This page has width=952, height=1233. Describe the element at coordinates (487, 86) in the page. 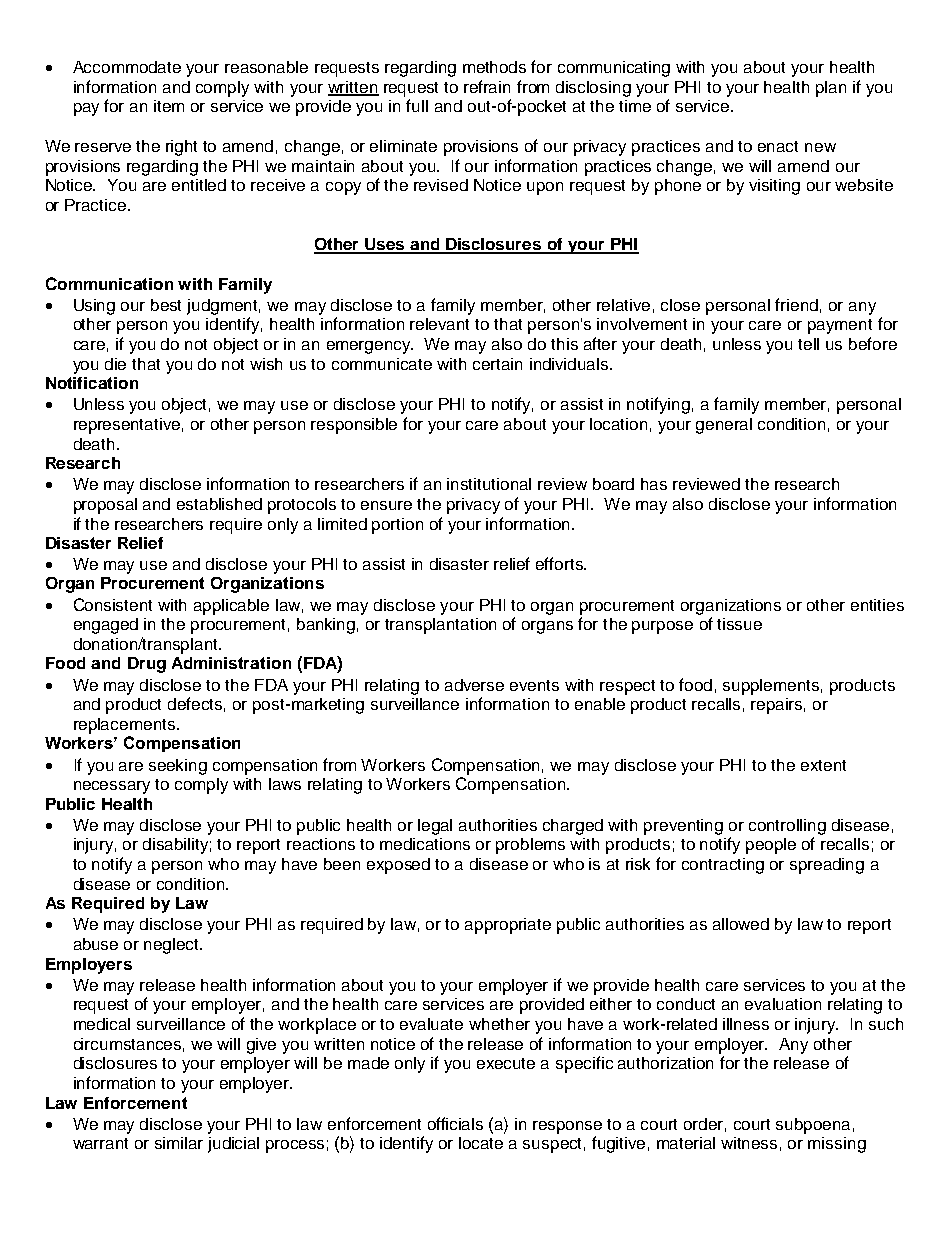

I see `refrain` at that location.
